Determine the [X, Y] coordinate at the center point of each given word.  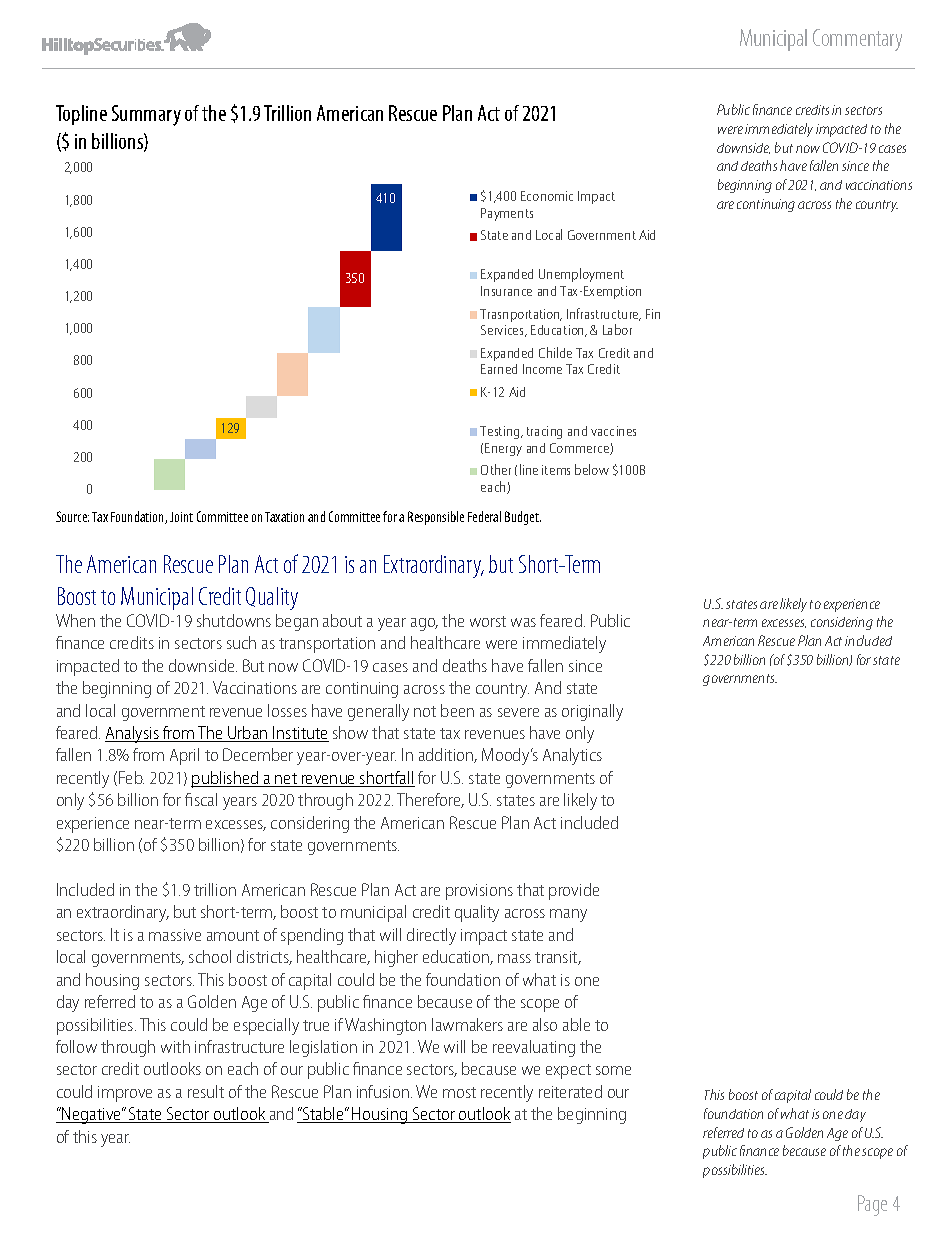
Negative [92, 1115]
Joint [181, 517]
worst [488, 621]
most [459, 1092]
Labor [617, 329]
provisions [479, 892]
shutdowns [234, 620]
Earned [499, 369]
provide [574, 891]
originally [592, 712]
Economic [547, 196]
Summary [146, 115]
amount [233, 935]
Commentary [857, 40]
